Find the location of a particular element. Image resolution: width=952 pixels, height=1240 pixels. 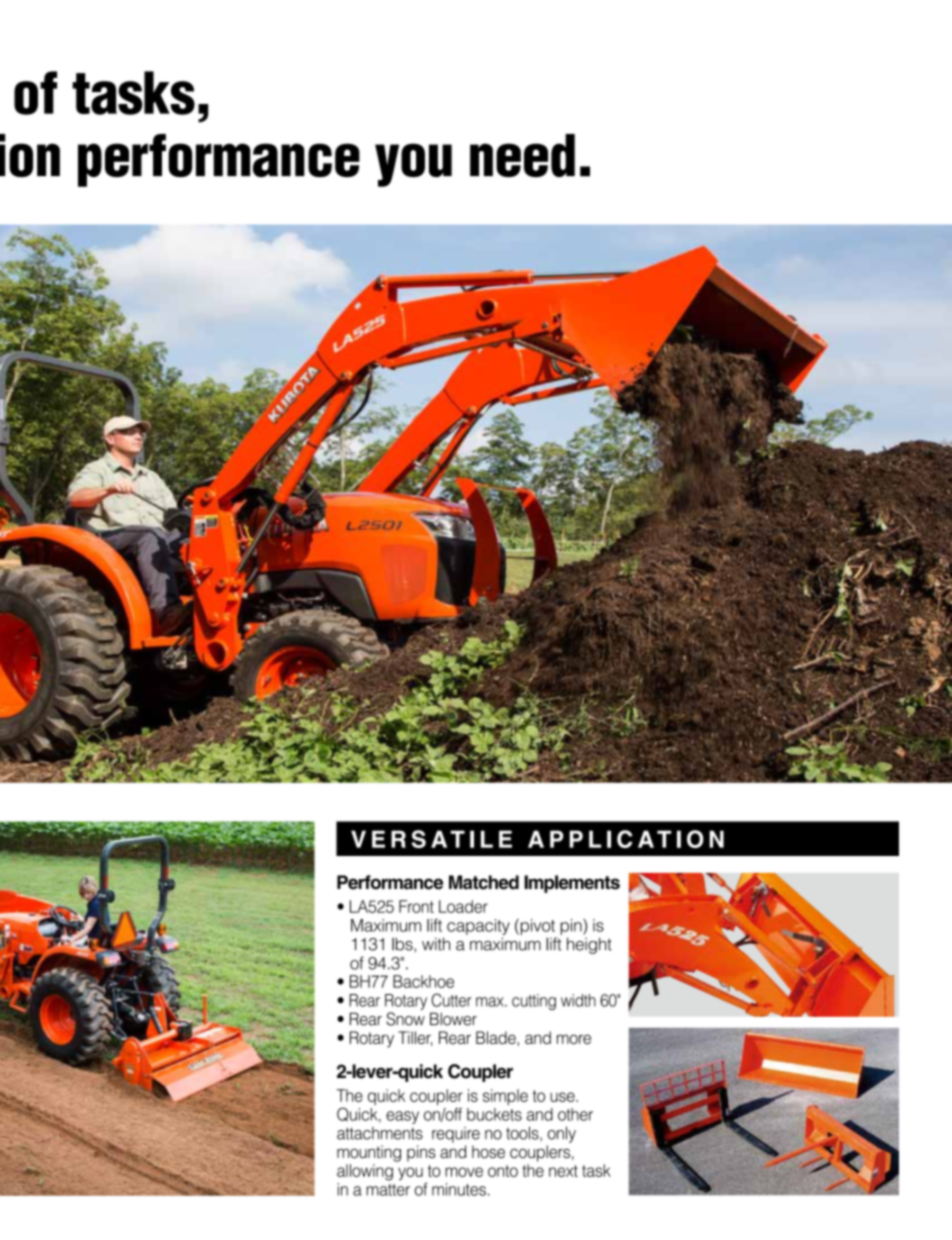

height is located at coordinates (589, 945).
